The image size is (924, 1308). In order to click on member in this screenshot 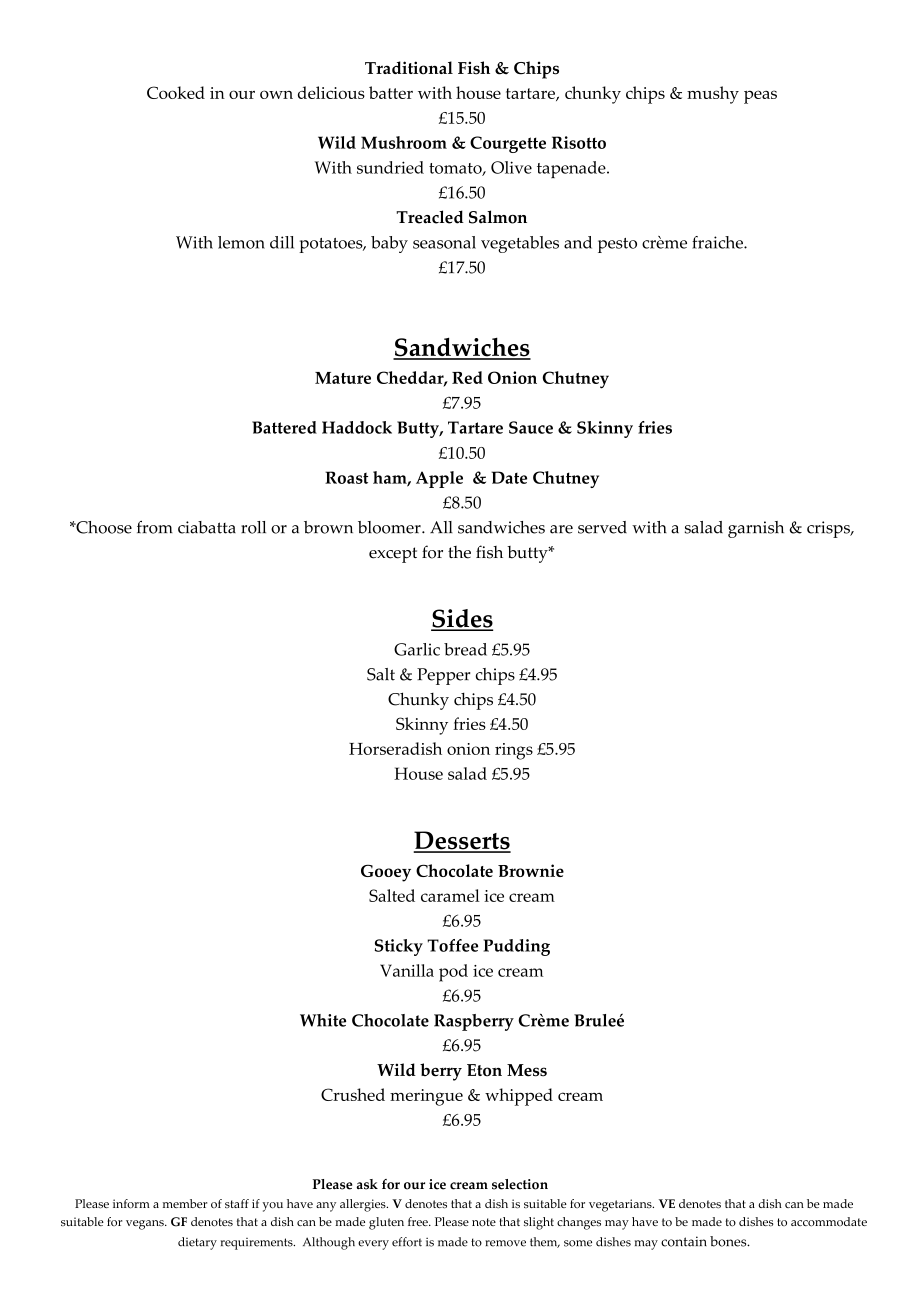, I will do `click(185, 1203)`.
